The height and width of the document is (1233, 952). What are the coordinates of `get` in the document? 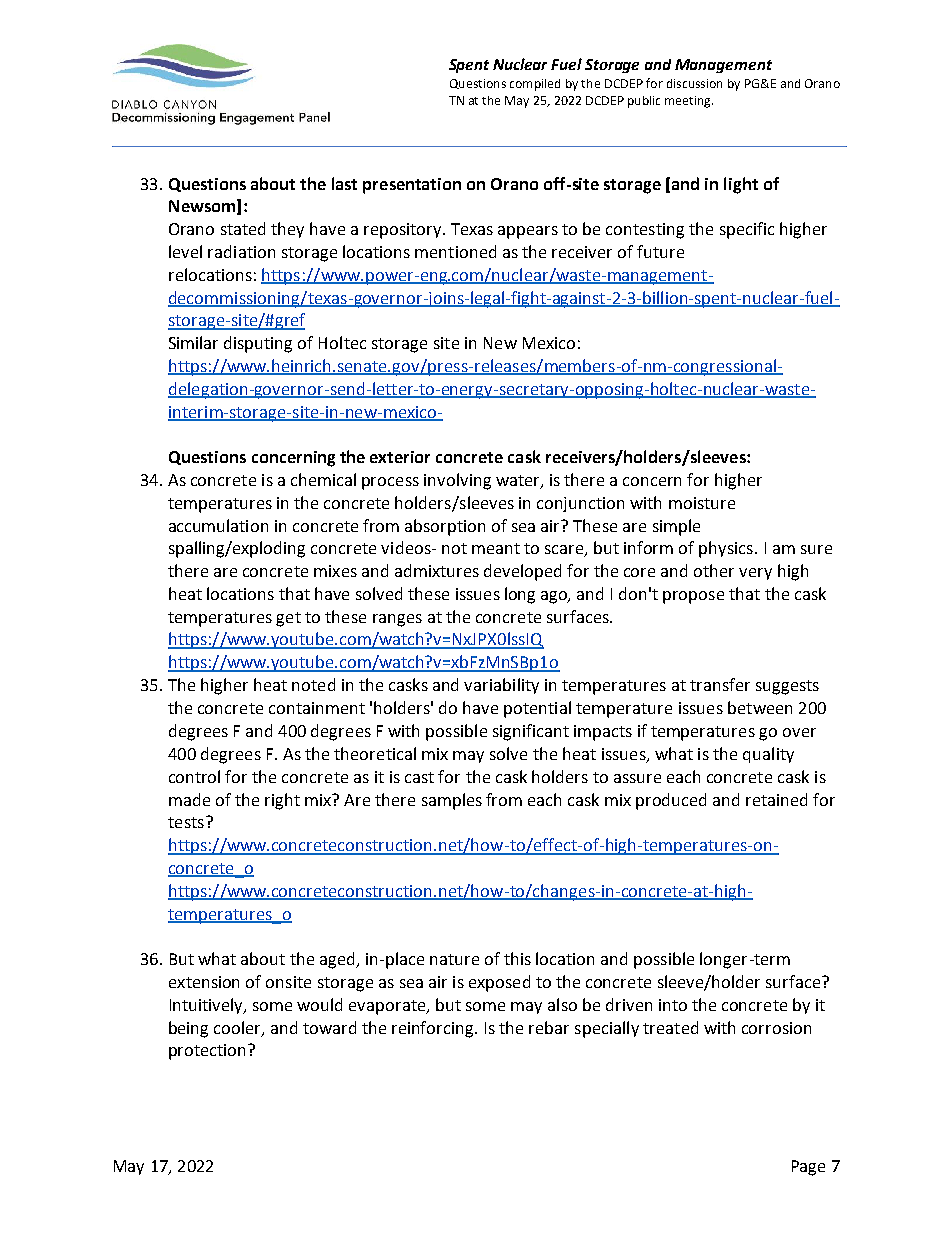 It's located at (288, 619).
